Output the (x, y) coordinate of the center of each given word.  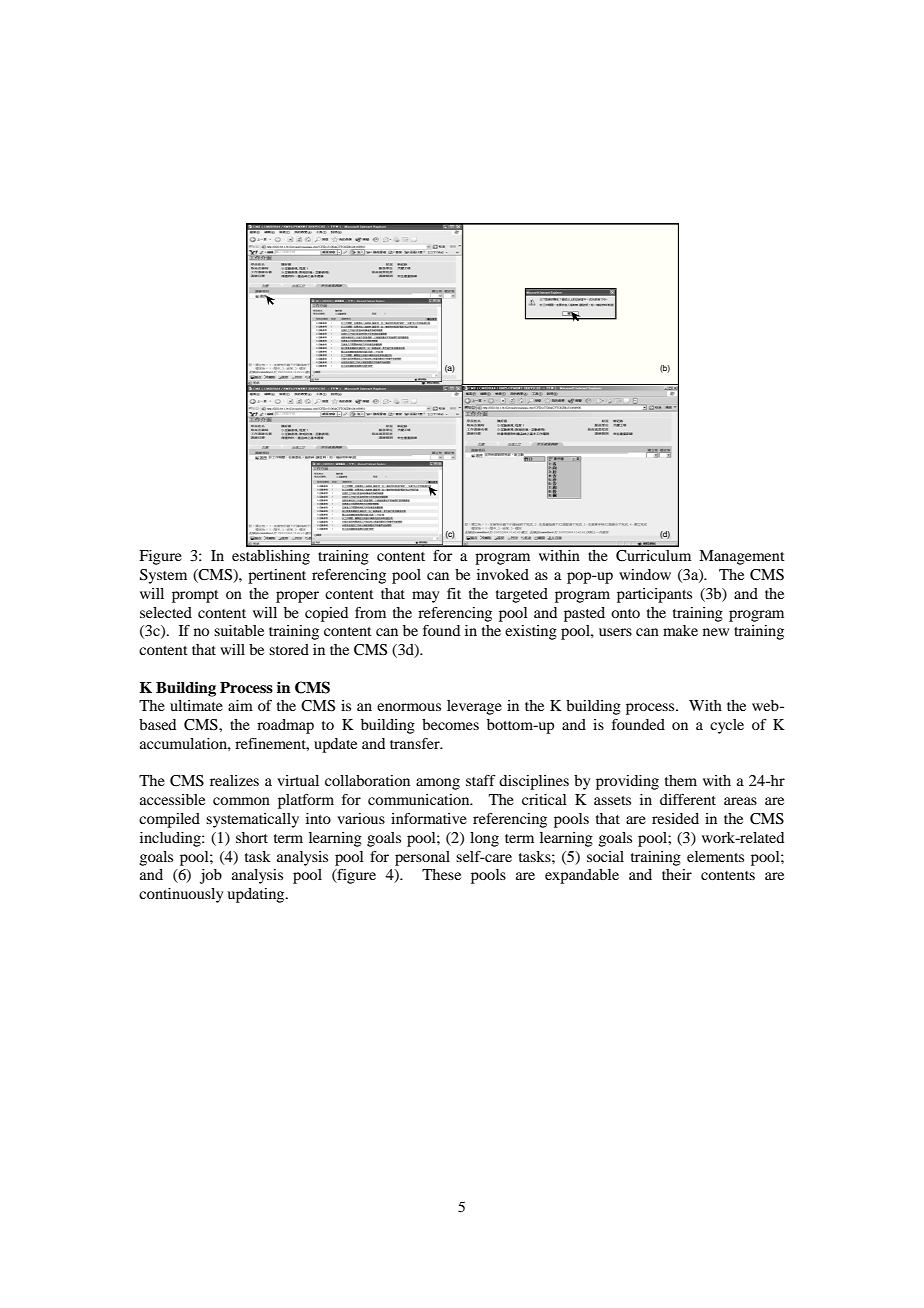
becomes (450, 724)
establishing (271, 557)
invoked (503, 574)
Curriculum (653, 556)
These (441, 874)
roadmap (285, 726)
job (211, 876)
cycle (727, 726)
